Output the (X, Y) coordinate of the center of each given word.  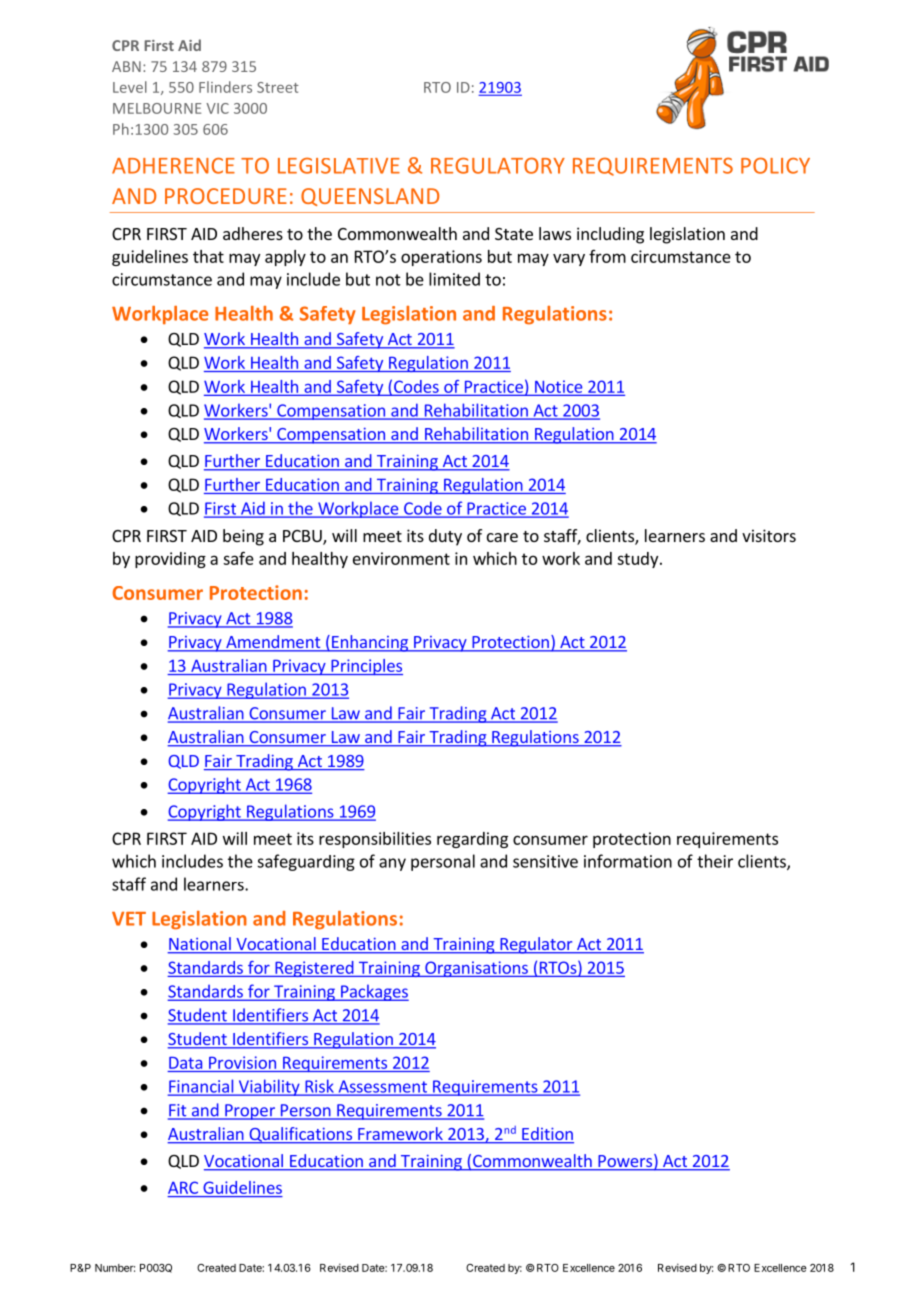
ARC (183, 1187)
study (639, 560)
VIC (217, 108)
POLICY (775, 165)
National (200, 945)
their (715, 861)
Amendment (273, 643)
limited (454, 279)
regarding (472, 840)
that (208, 256)
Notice (559, 387)
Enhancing (370, 643)
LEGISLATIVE (339, 166)
